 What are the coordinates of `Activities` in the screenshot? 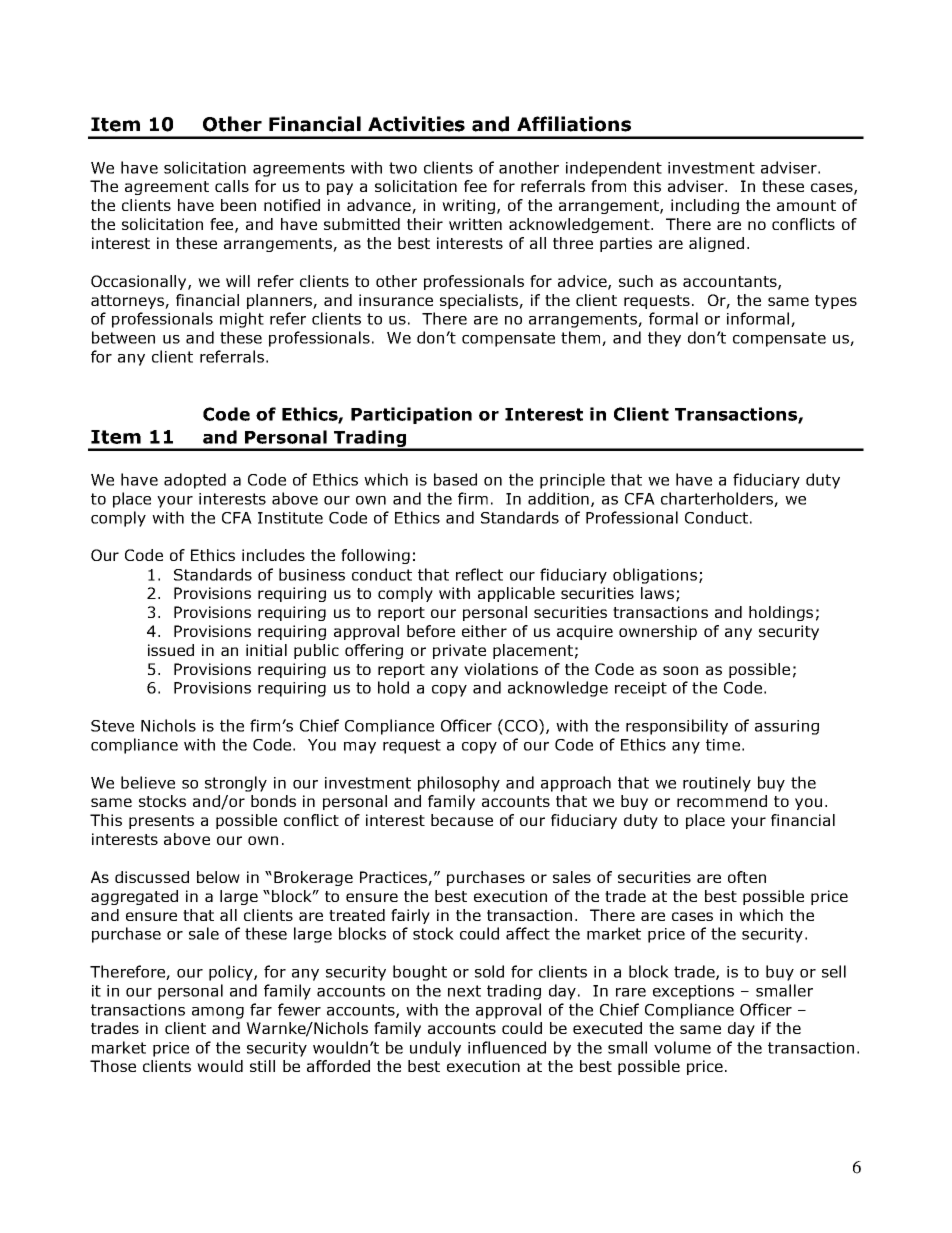 It's located at (416, 124).
